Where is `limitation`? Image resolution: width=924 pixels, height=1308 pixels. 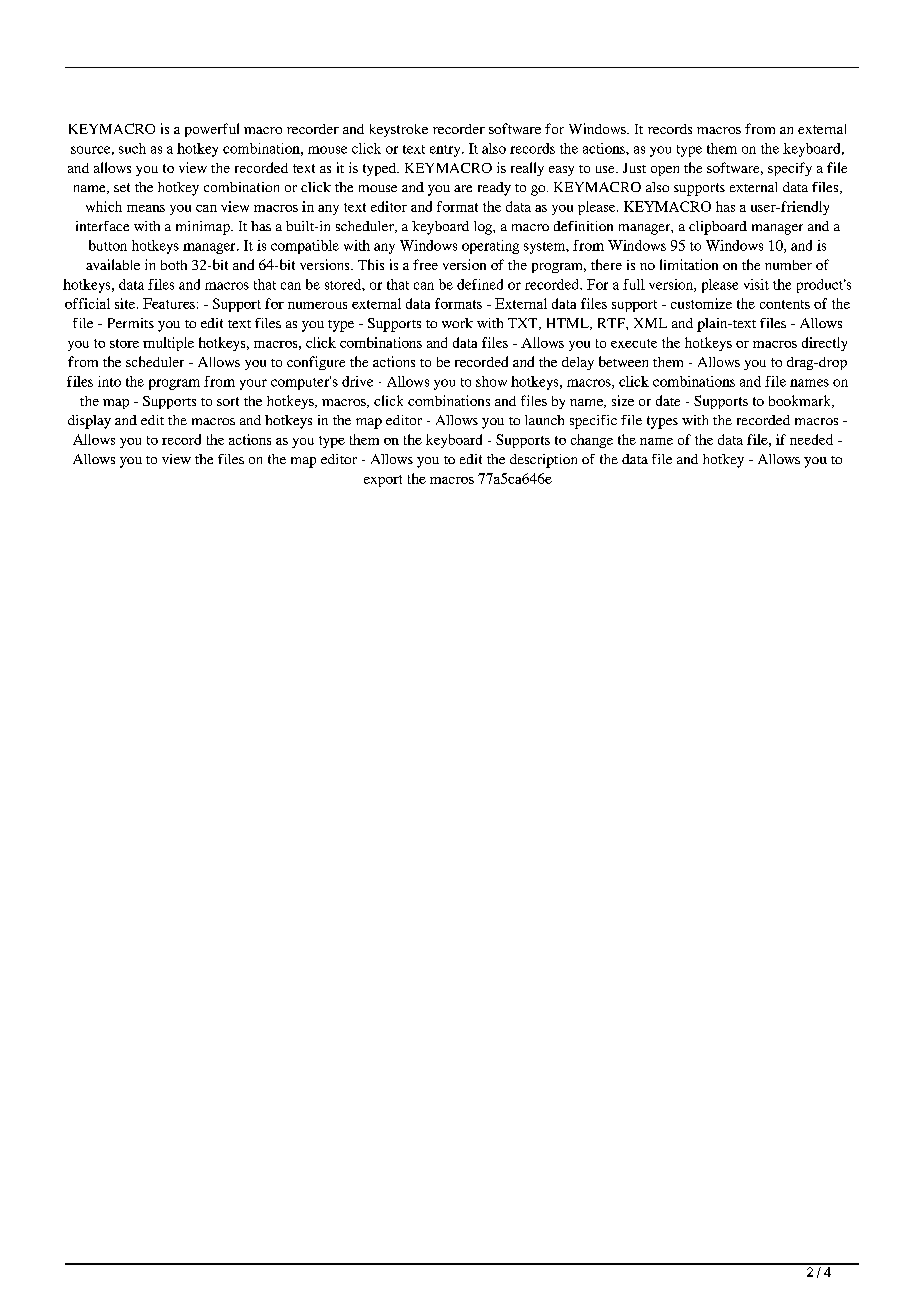 limitation is located at coordinates (689, 264).
